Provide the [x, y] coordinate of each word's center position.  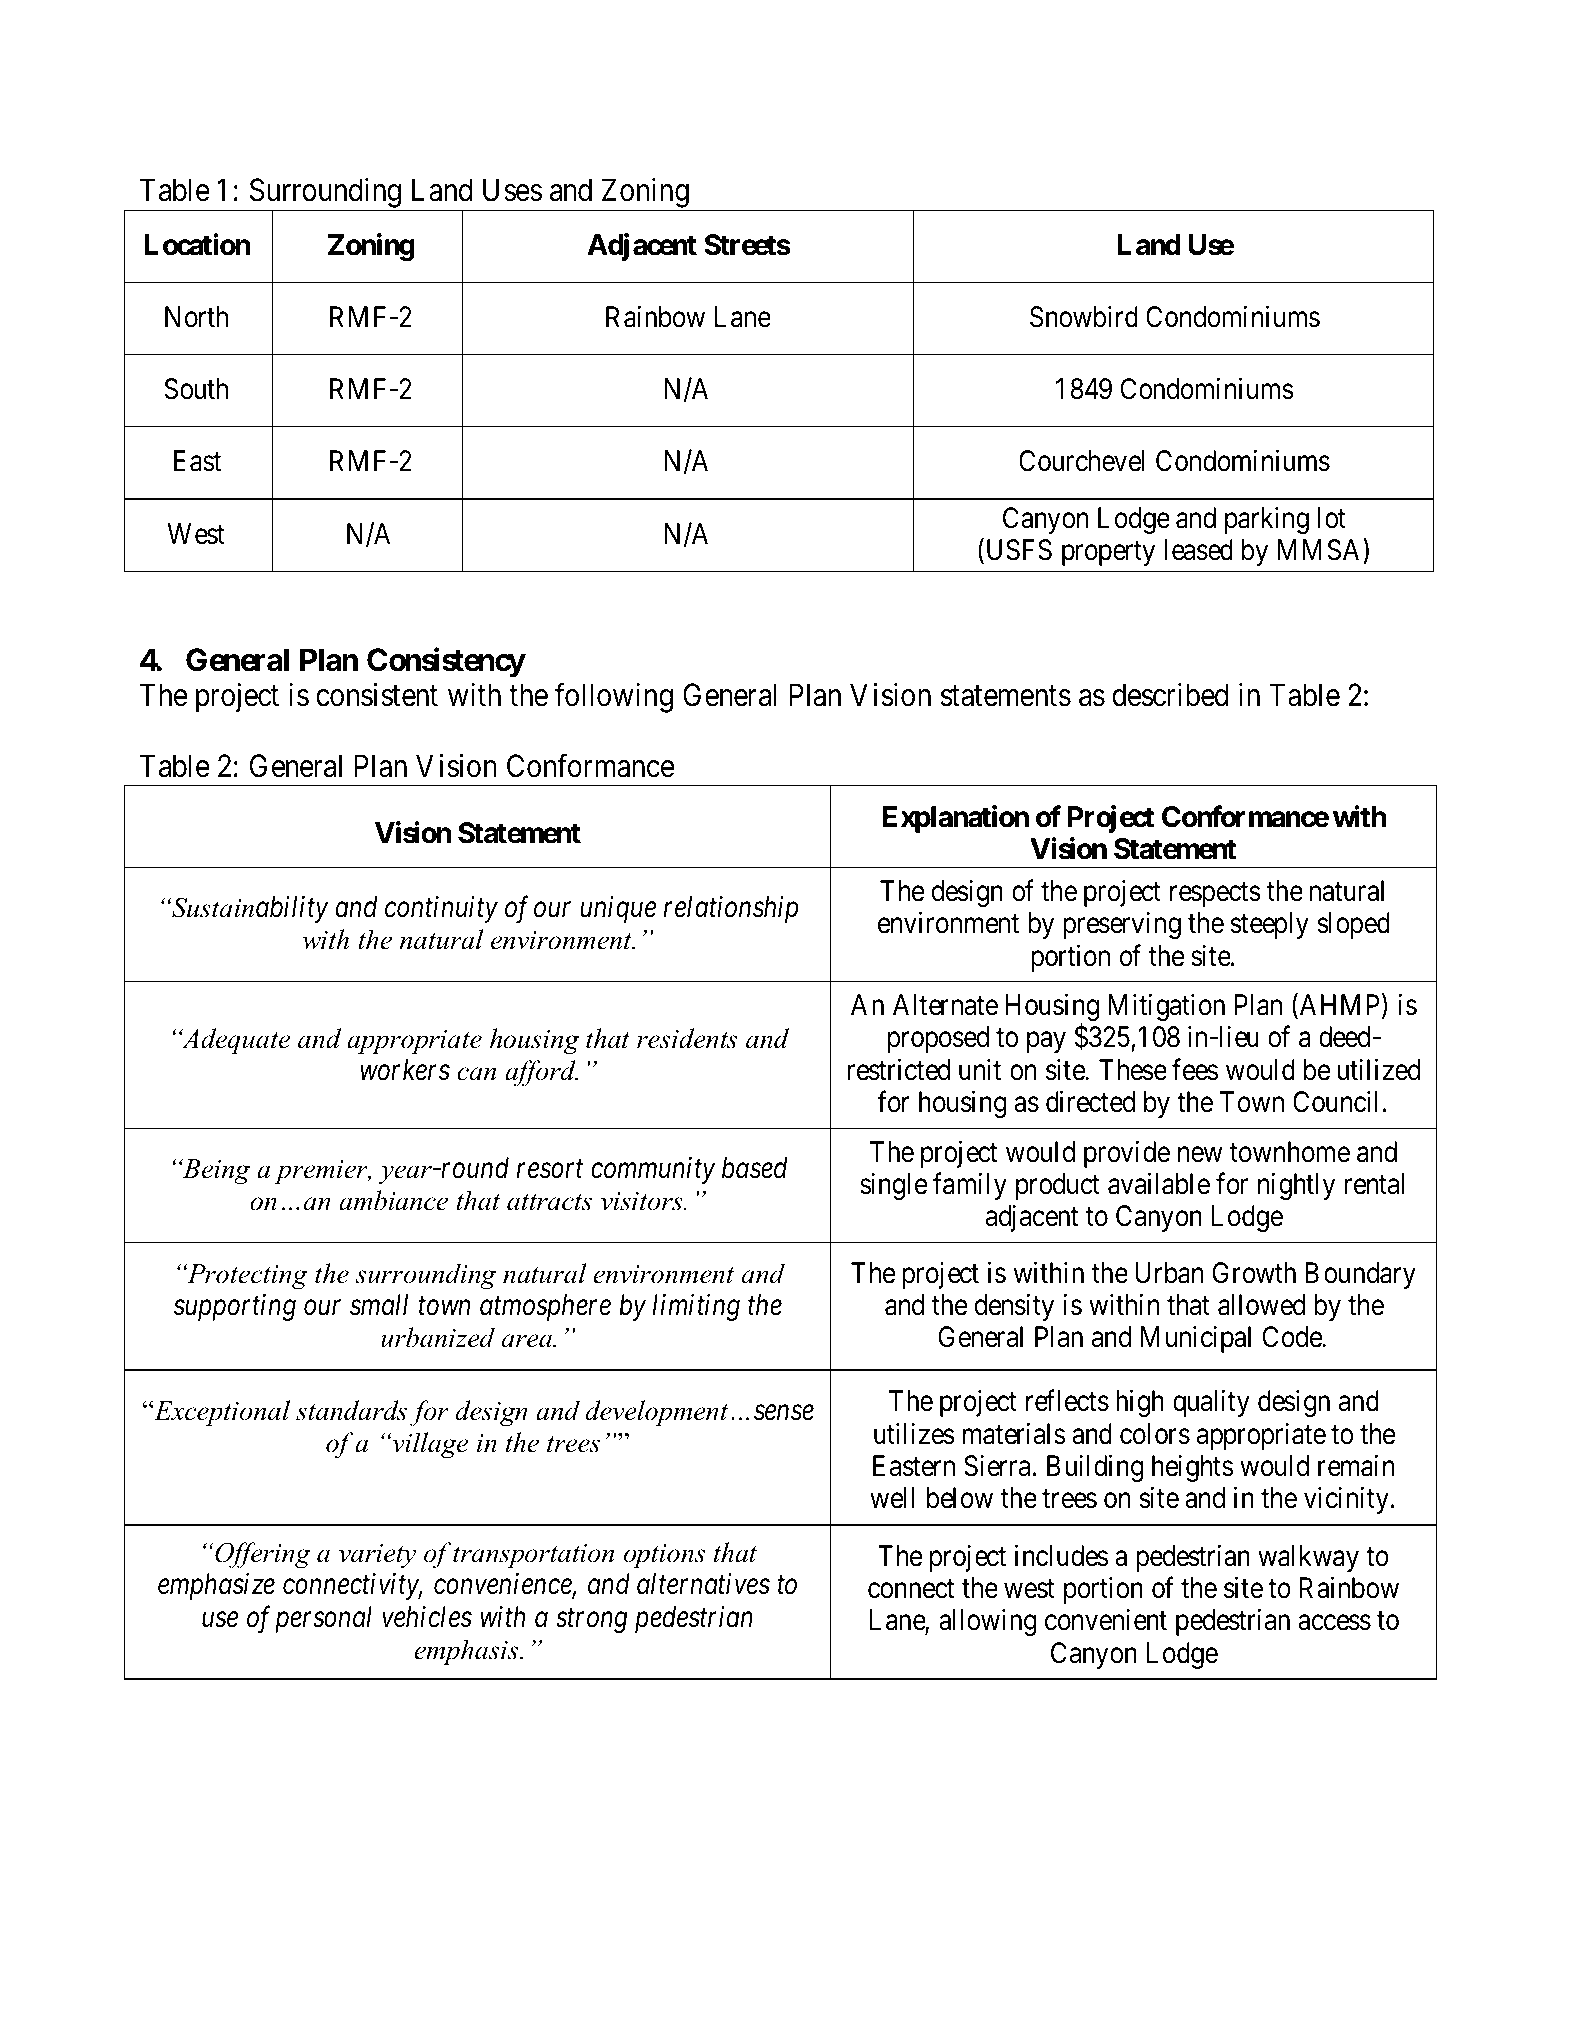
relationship [731, 909]
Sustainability [249, 909]
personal [323, 1619]
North [196, 317]
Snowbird [1084, 317]
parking [1267, 520]
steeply [1269, 925]
